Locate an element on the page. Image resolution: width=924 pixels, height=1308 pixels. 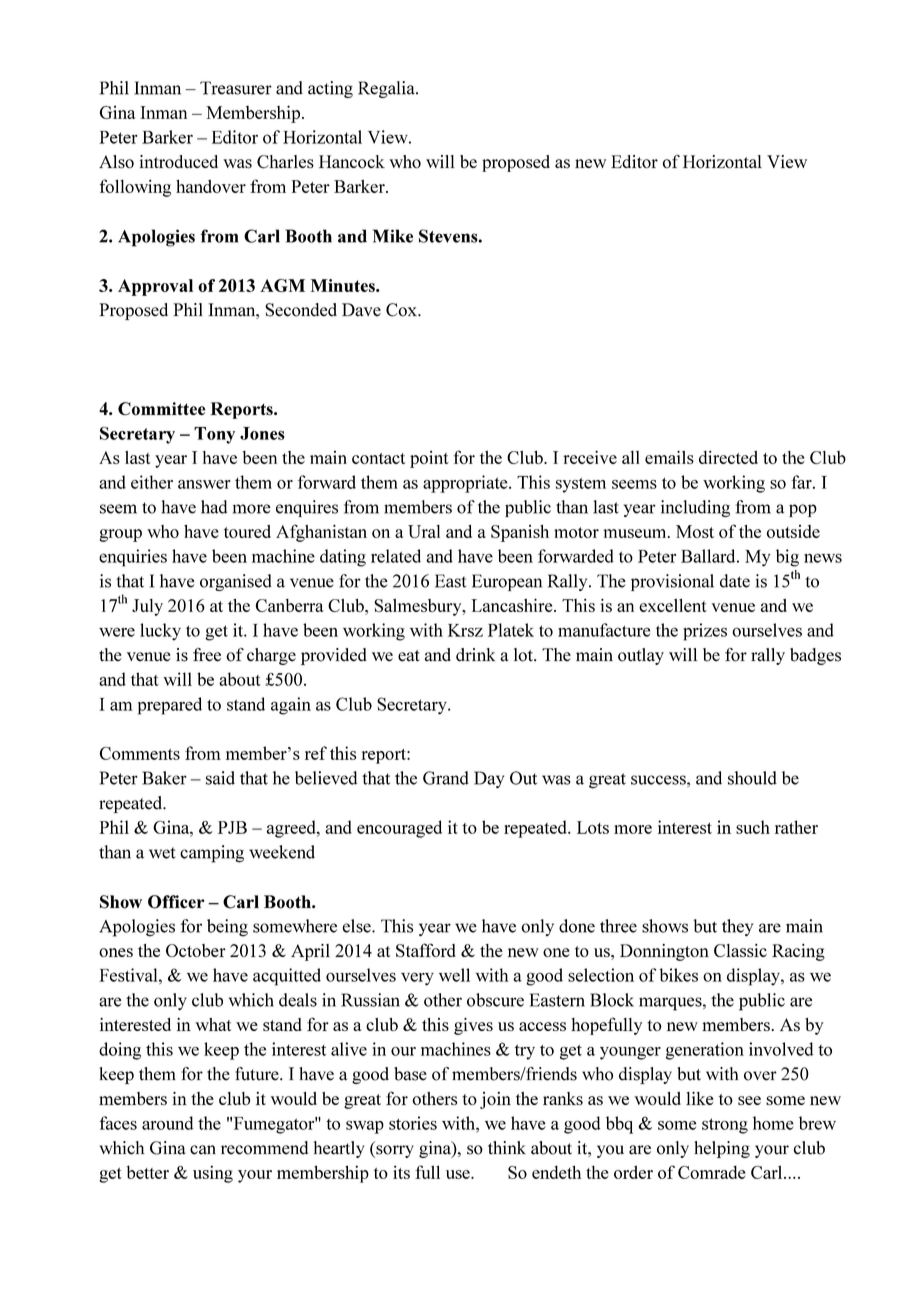
Stafford is located at coordinates (426, 950).
